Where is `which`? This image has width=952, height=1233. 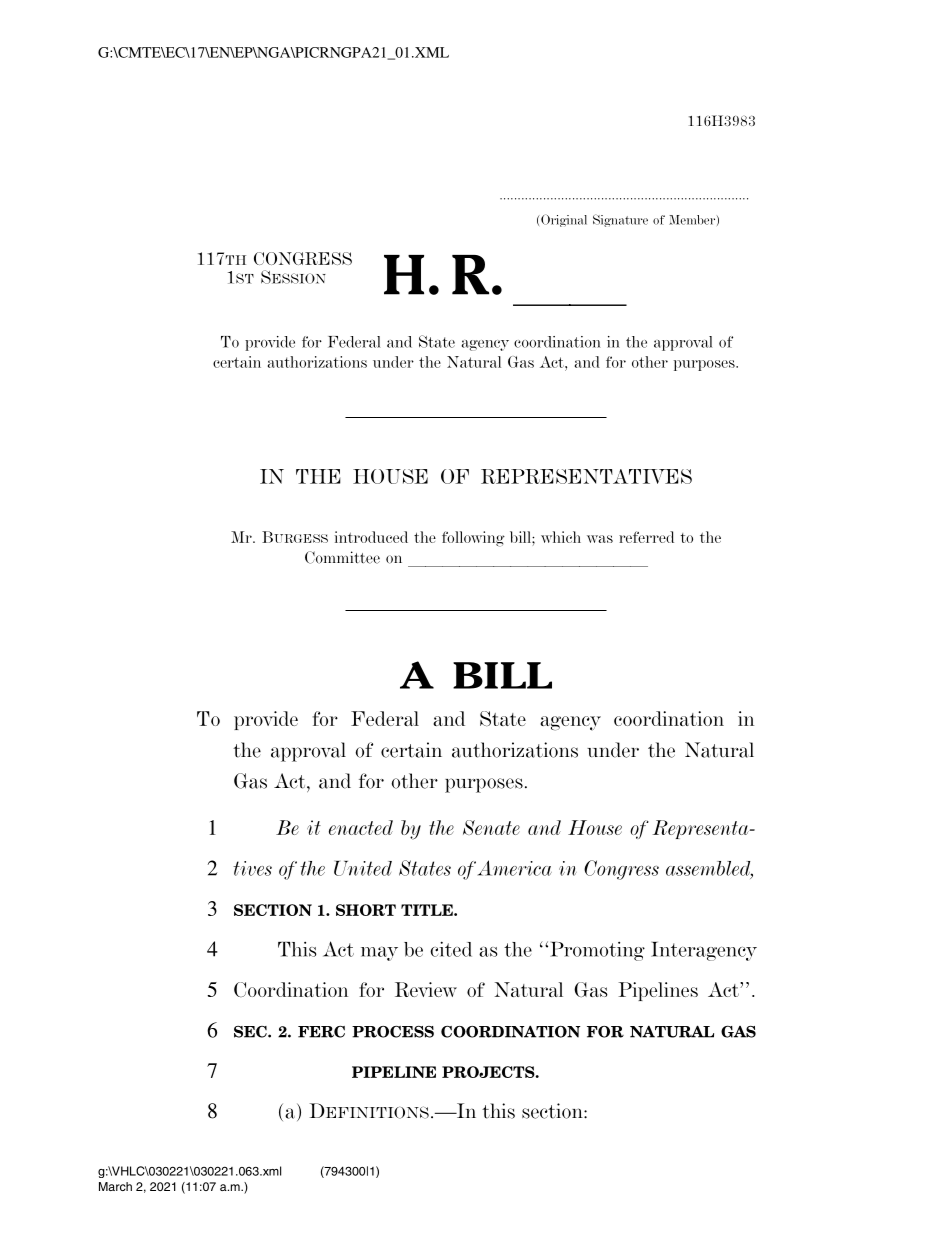
which is located at coordinates (561, 537).
